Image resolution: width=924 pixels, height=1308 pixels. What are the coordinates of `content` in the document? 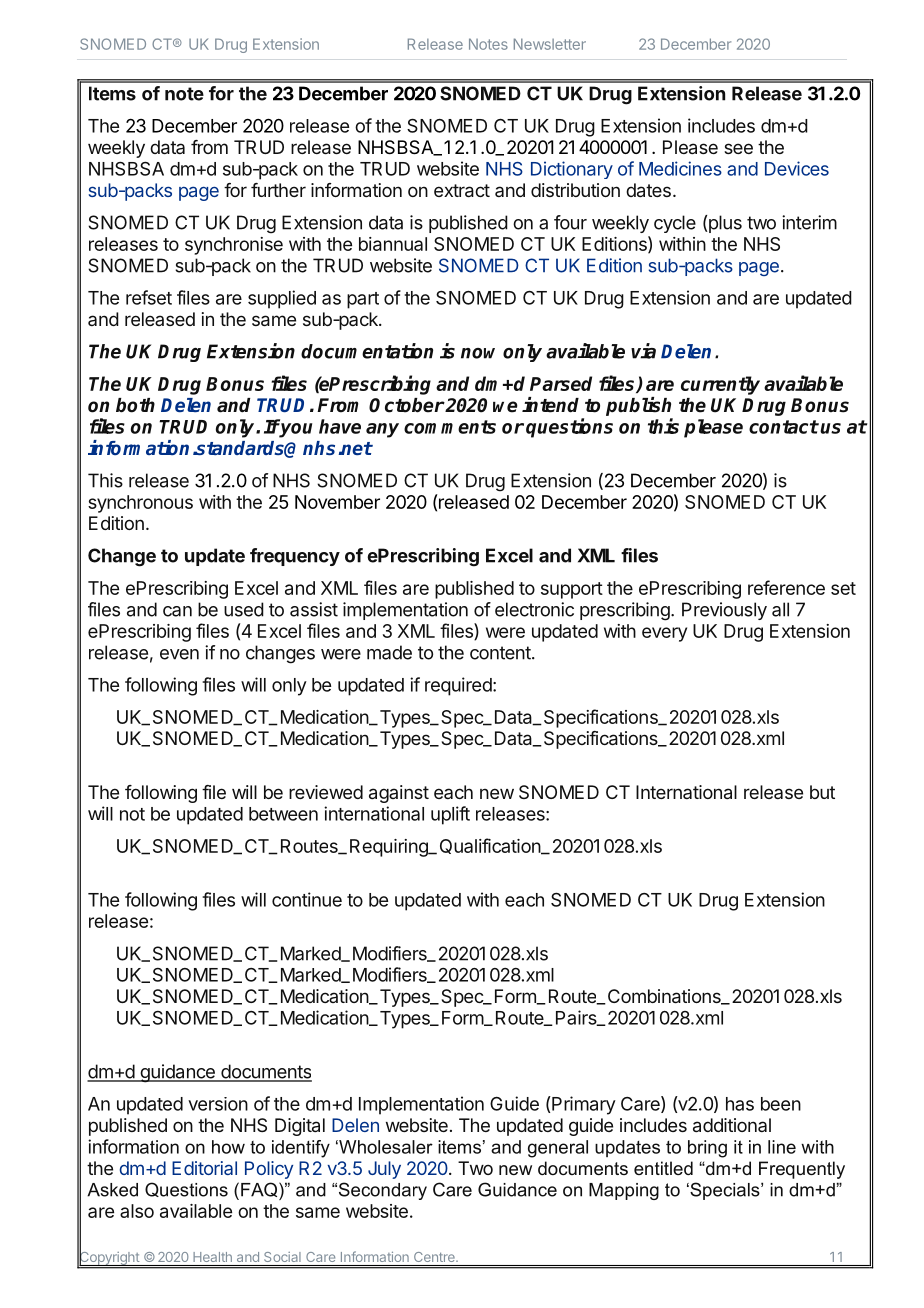 It's located at (501, 653).
